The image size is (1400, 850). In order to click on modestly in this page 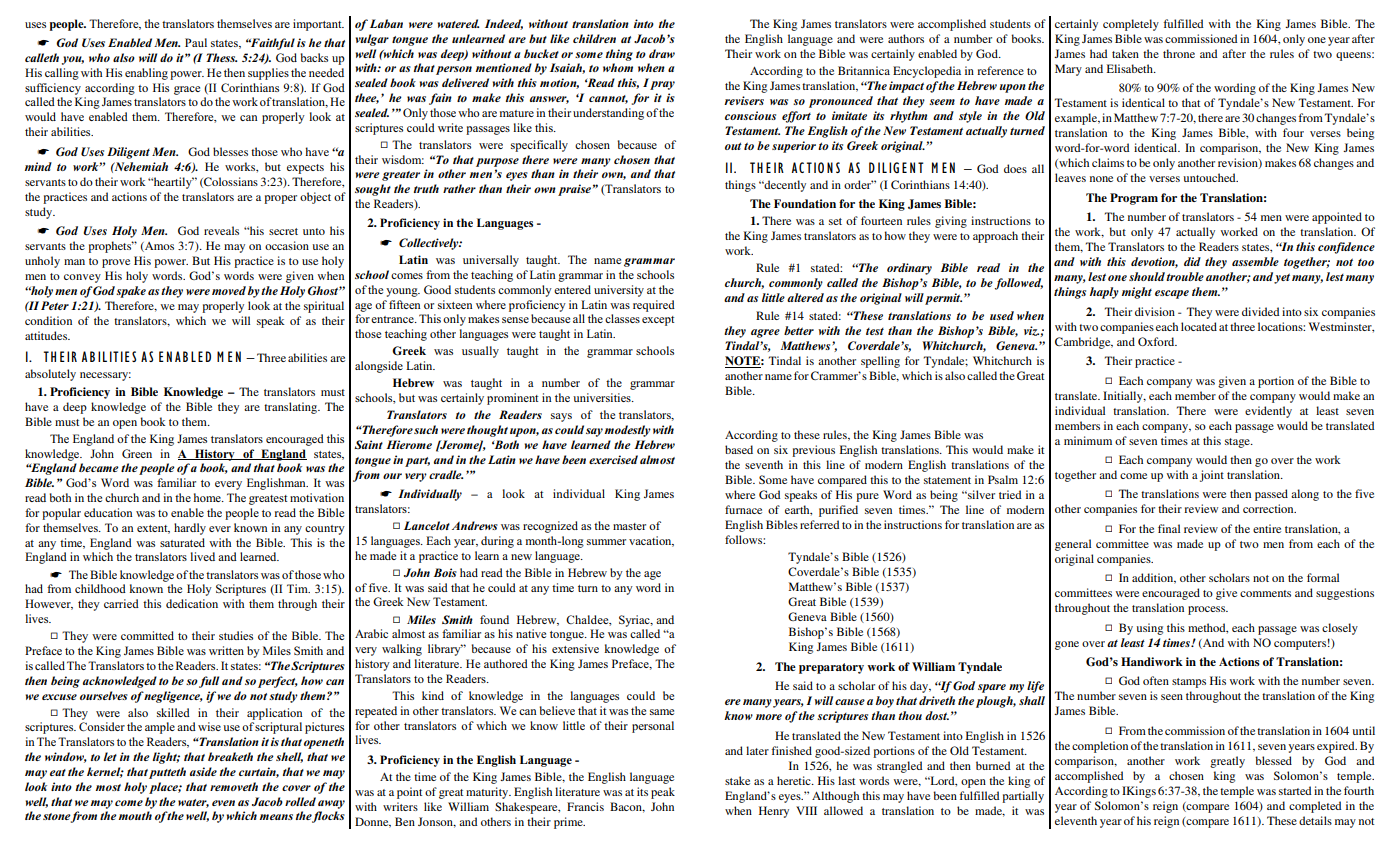, I will do `click(628, 431)`.
